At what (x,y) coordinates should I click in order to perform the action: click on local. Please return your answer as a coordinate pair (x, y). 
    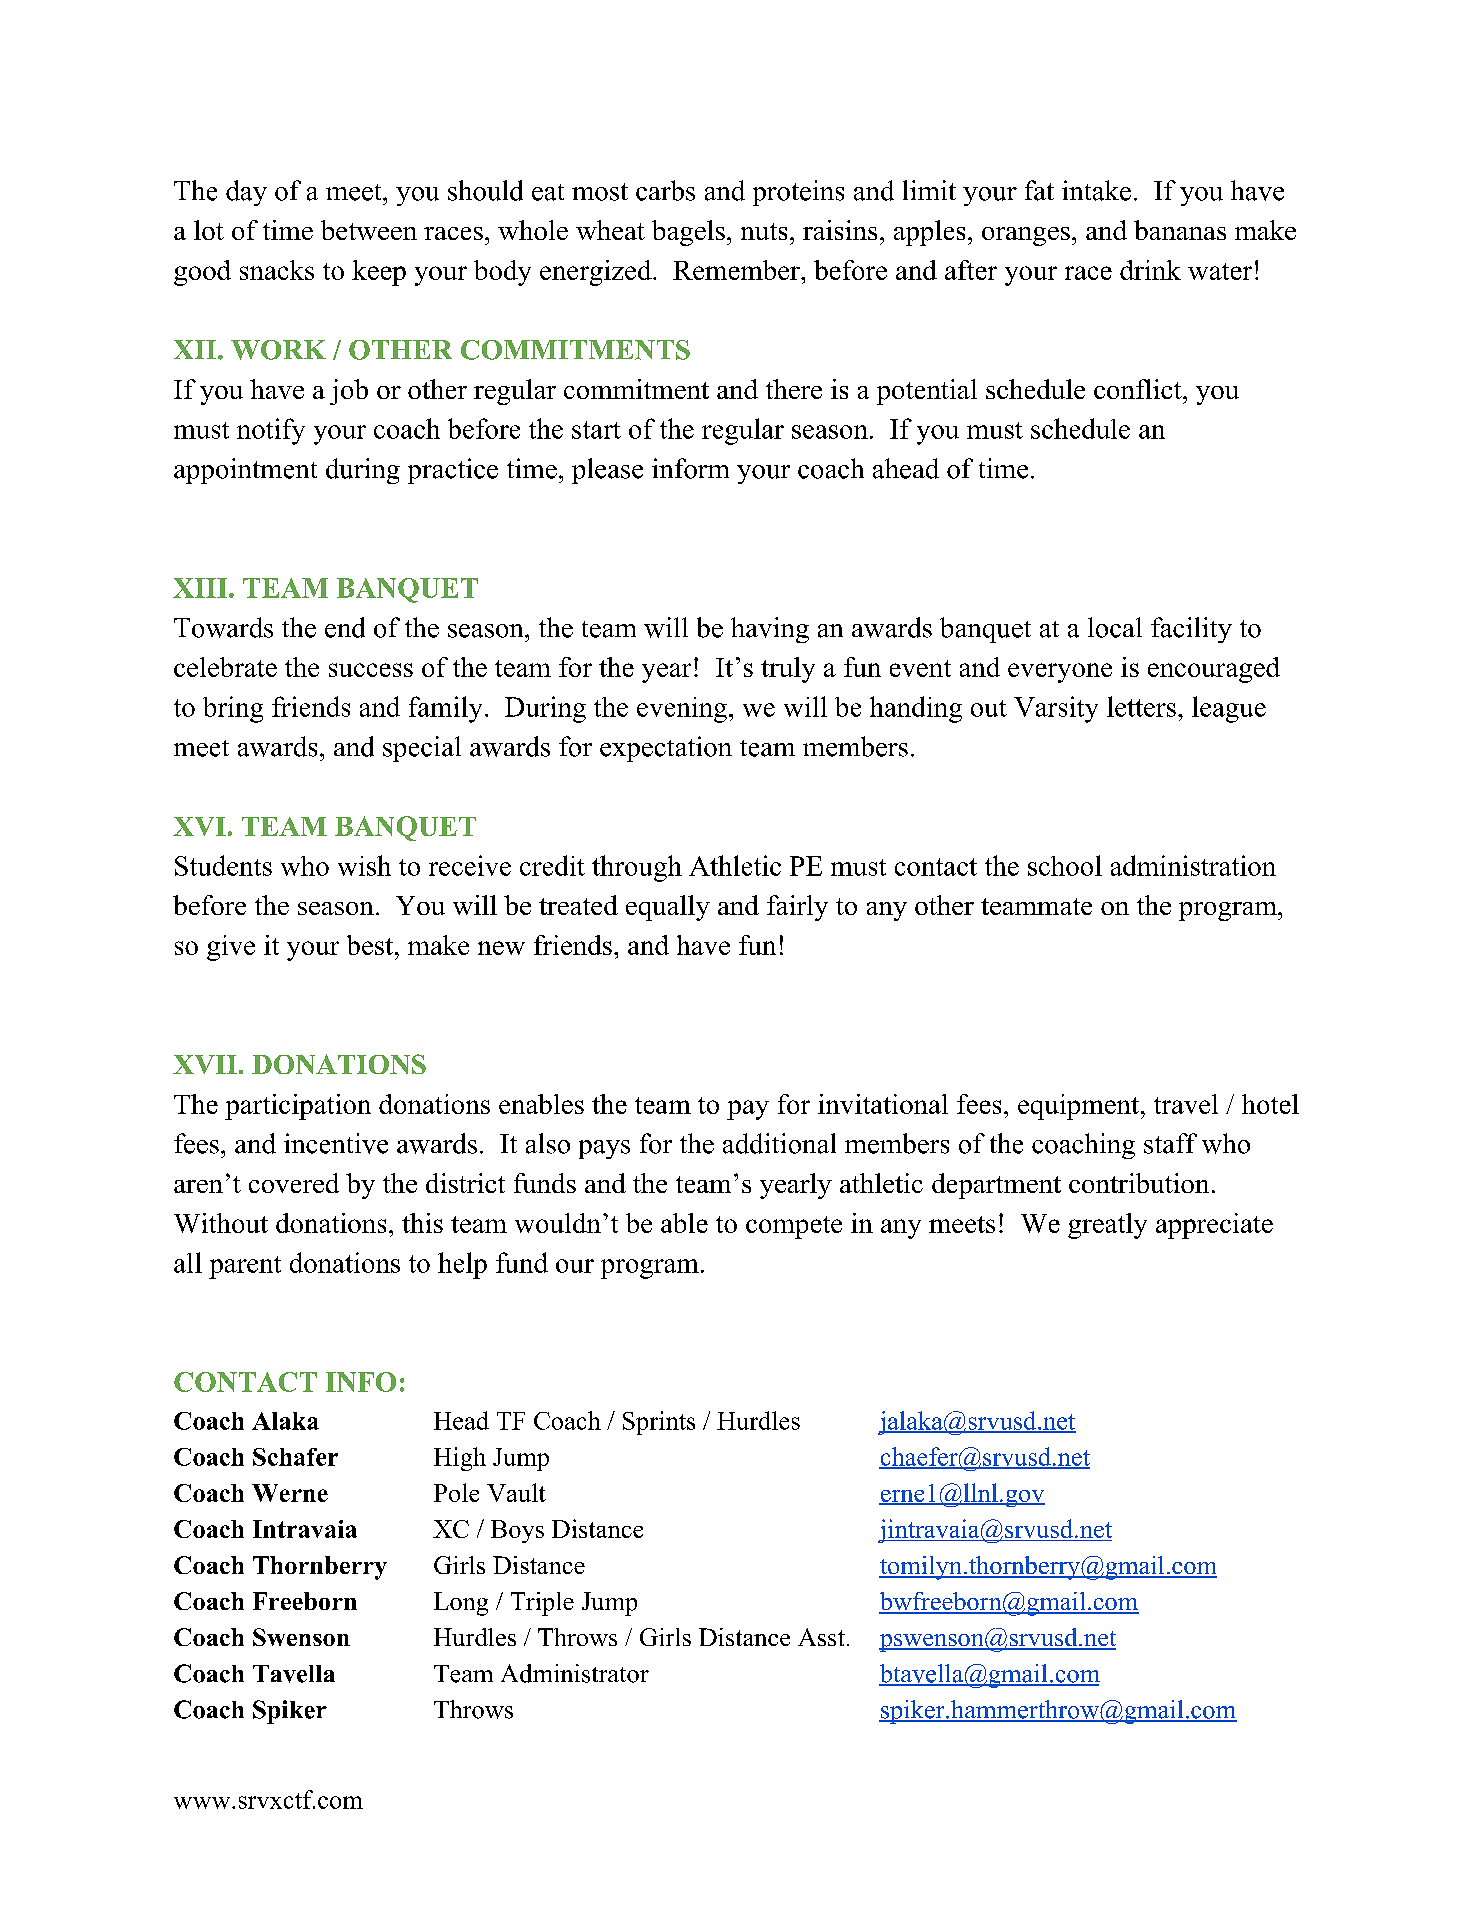
    Looking at the image, I should click on (1115, 627).
